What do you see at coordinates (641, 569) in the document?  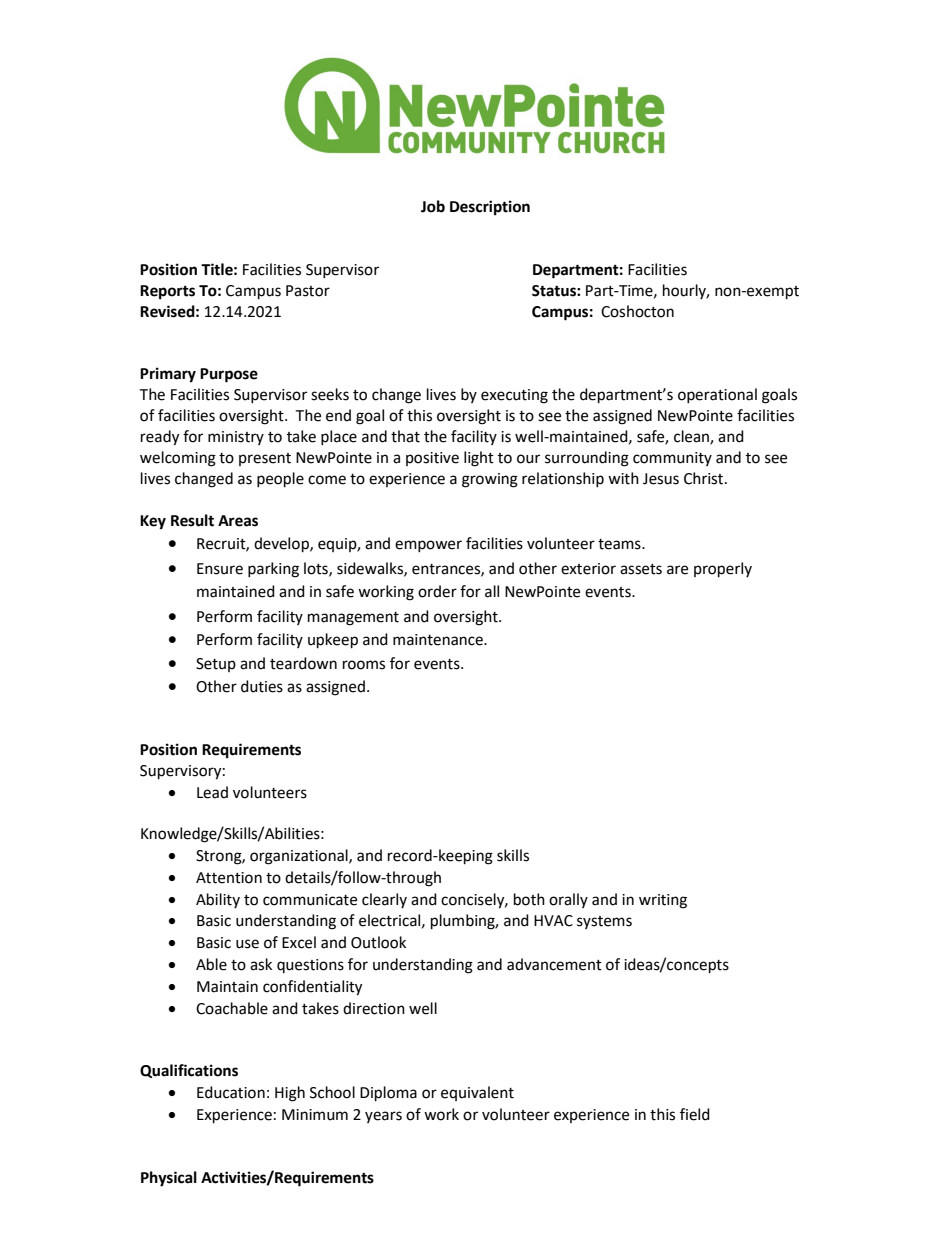 I see `assets` at bounding box center [641, 569].
